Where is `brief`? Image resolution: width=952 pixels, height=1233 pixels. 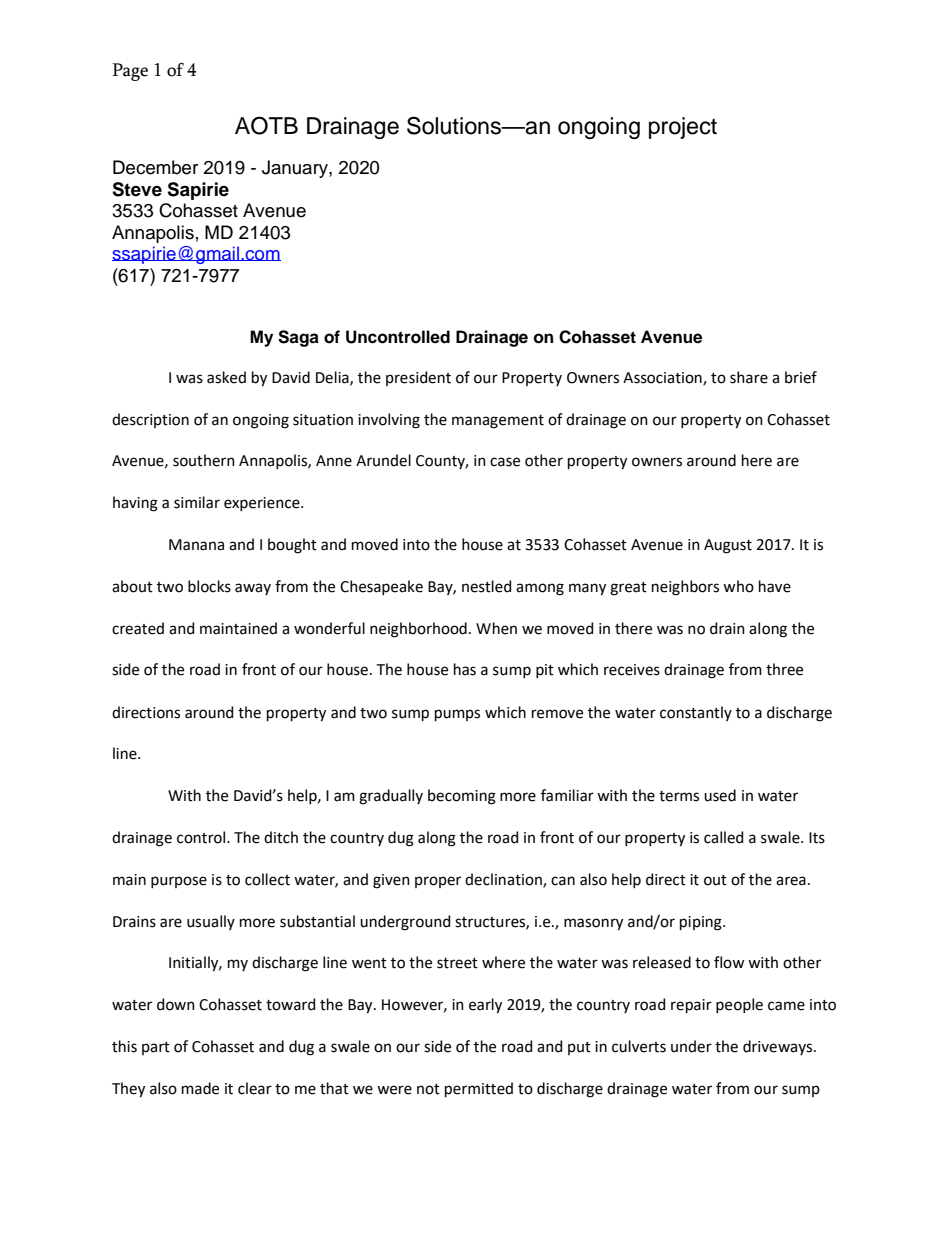
brief is located at coordinates (801, 377).
